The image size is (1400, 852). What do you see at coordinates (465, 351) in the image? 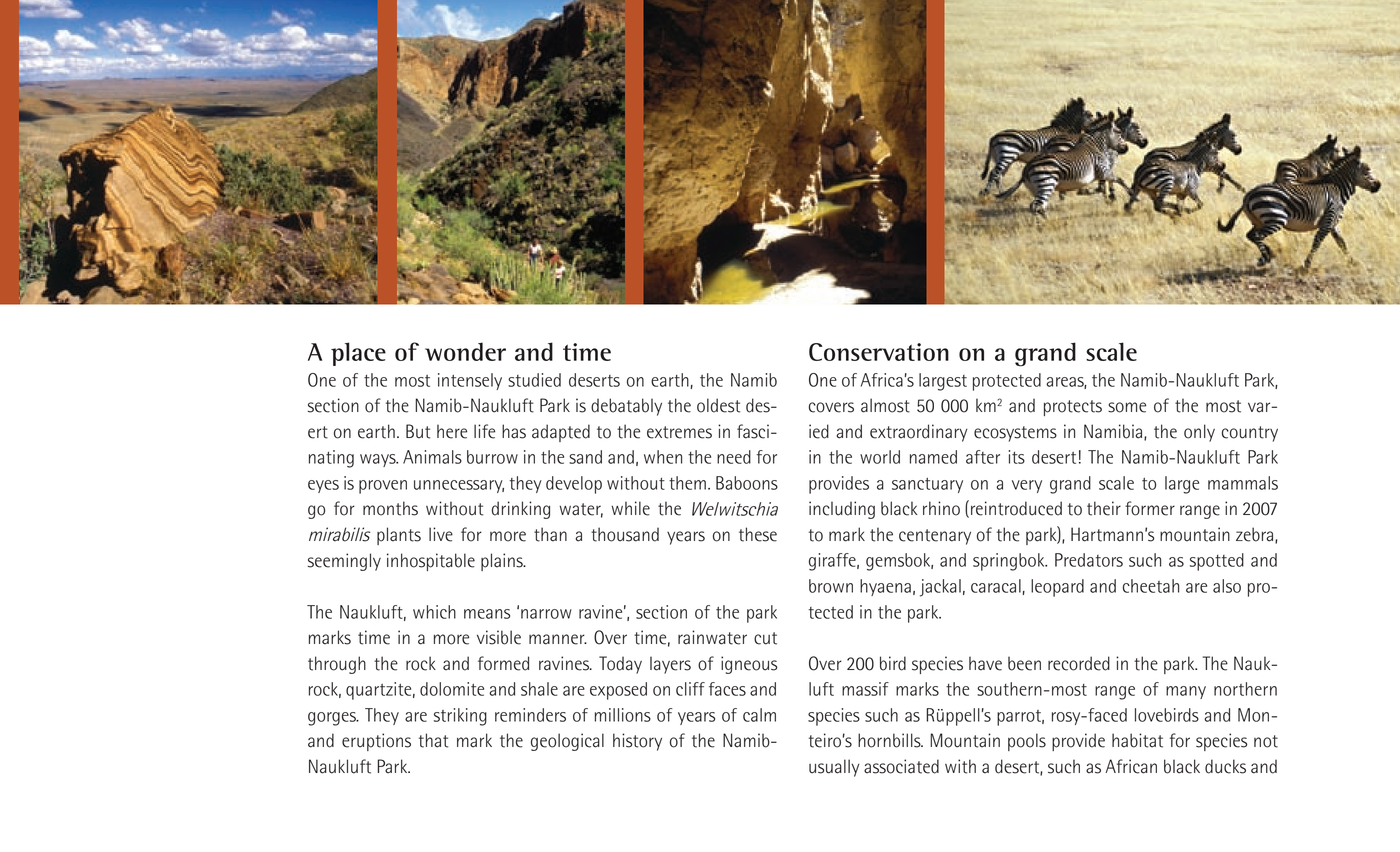
I see `wonder` at bounding box center [465, 351].
